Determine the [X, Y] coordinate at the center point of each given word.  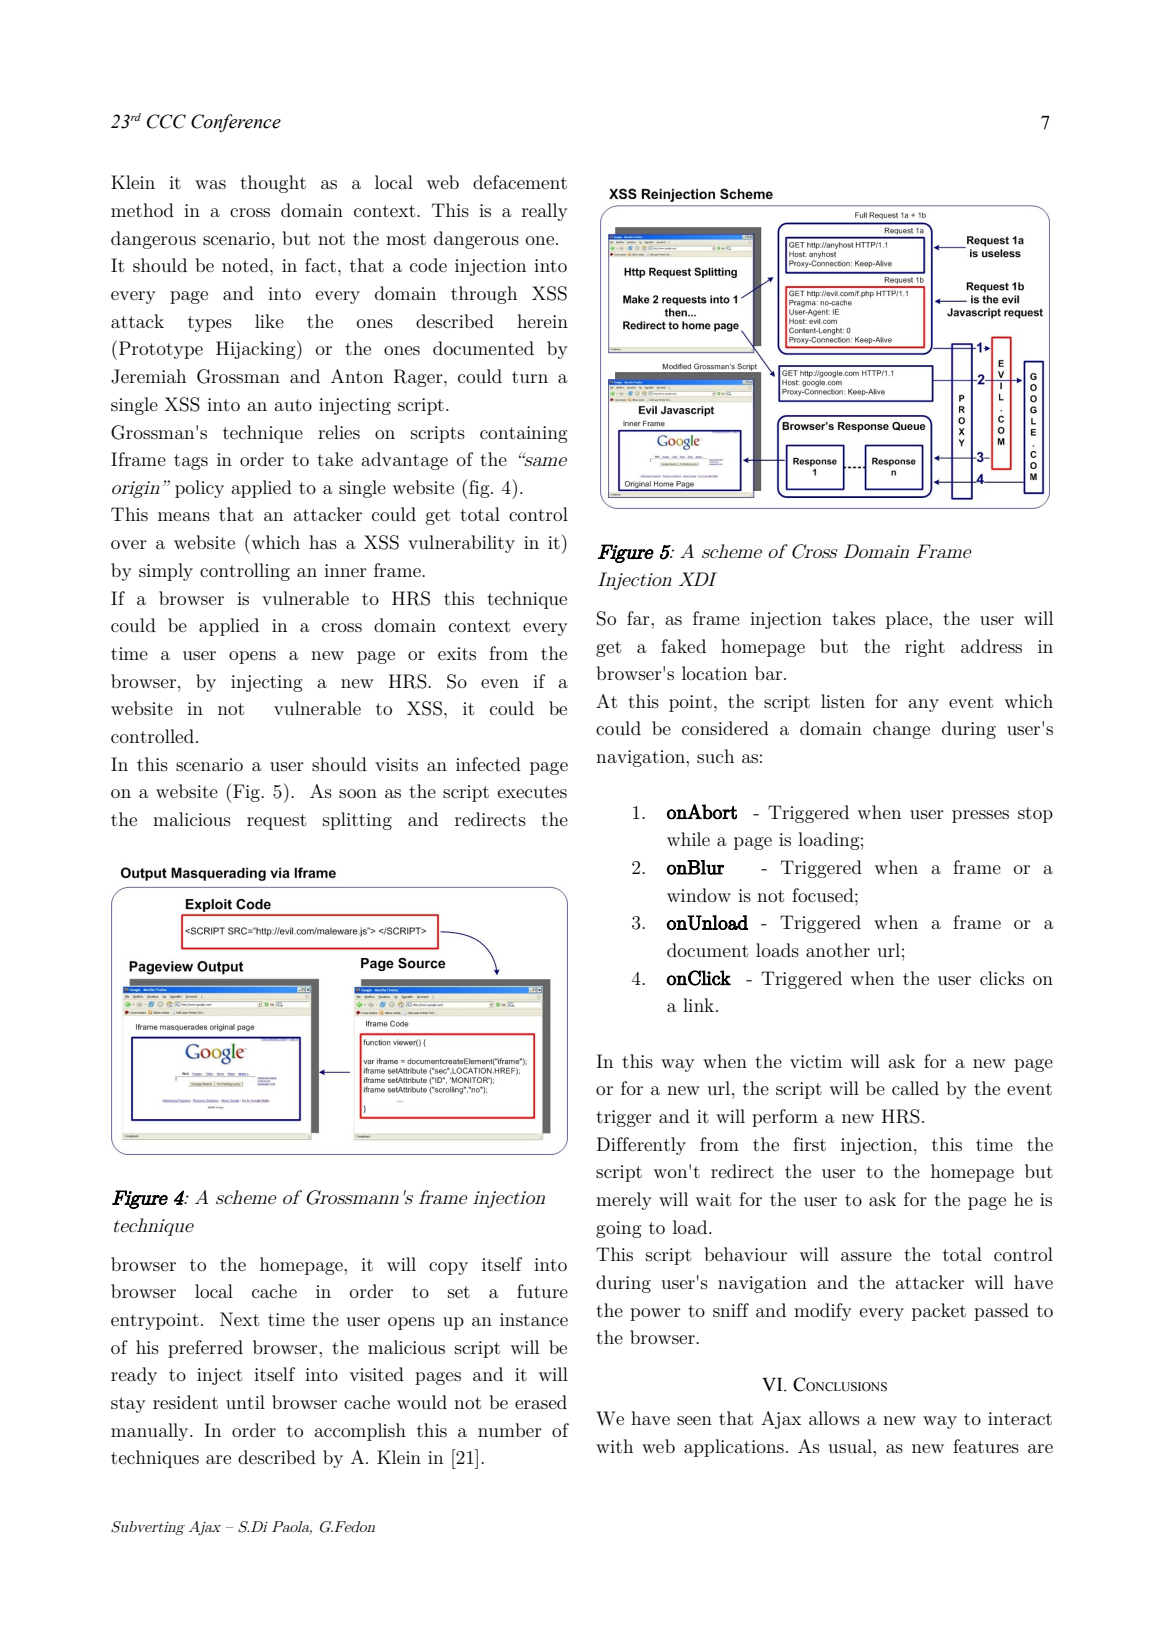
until [245, 1402]
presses [980, 816]
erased [541, 1402]
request [276, 822]
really [545, 212]
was [210, 184]
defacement [520, 182]
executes [532, 792]
